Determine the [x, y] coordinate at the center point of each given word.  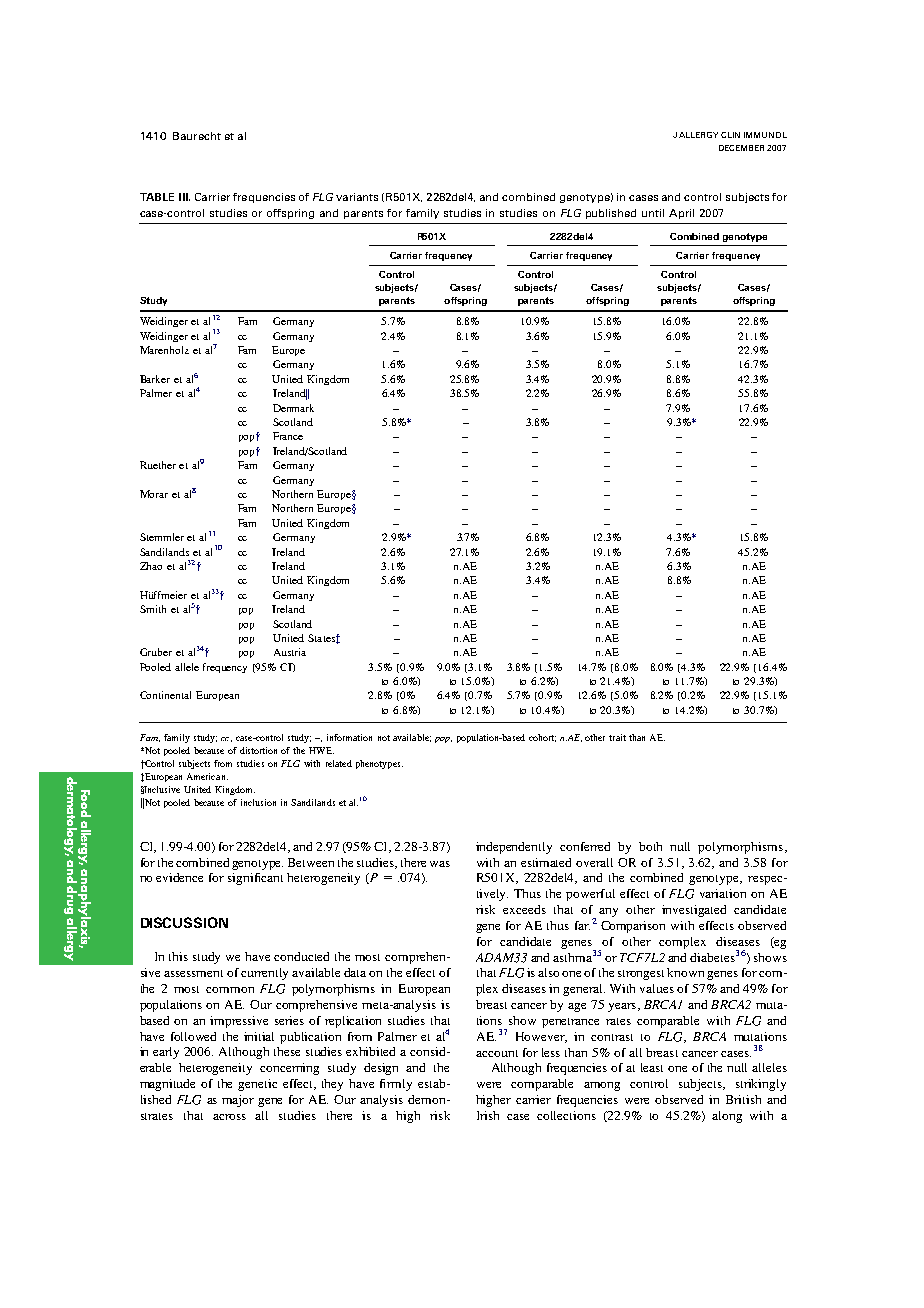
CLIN [730, 135]
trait [617, 737]
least [652, 1067]
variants [357, 197]
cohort [542, 738]
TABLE [157, 197]
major [238, 1101]
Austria [290, 652]
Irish [488, 1115]
